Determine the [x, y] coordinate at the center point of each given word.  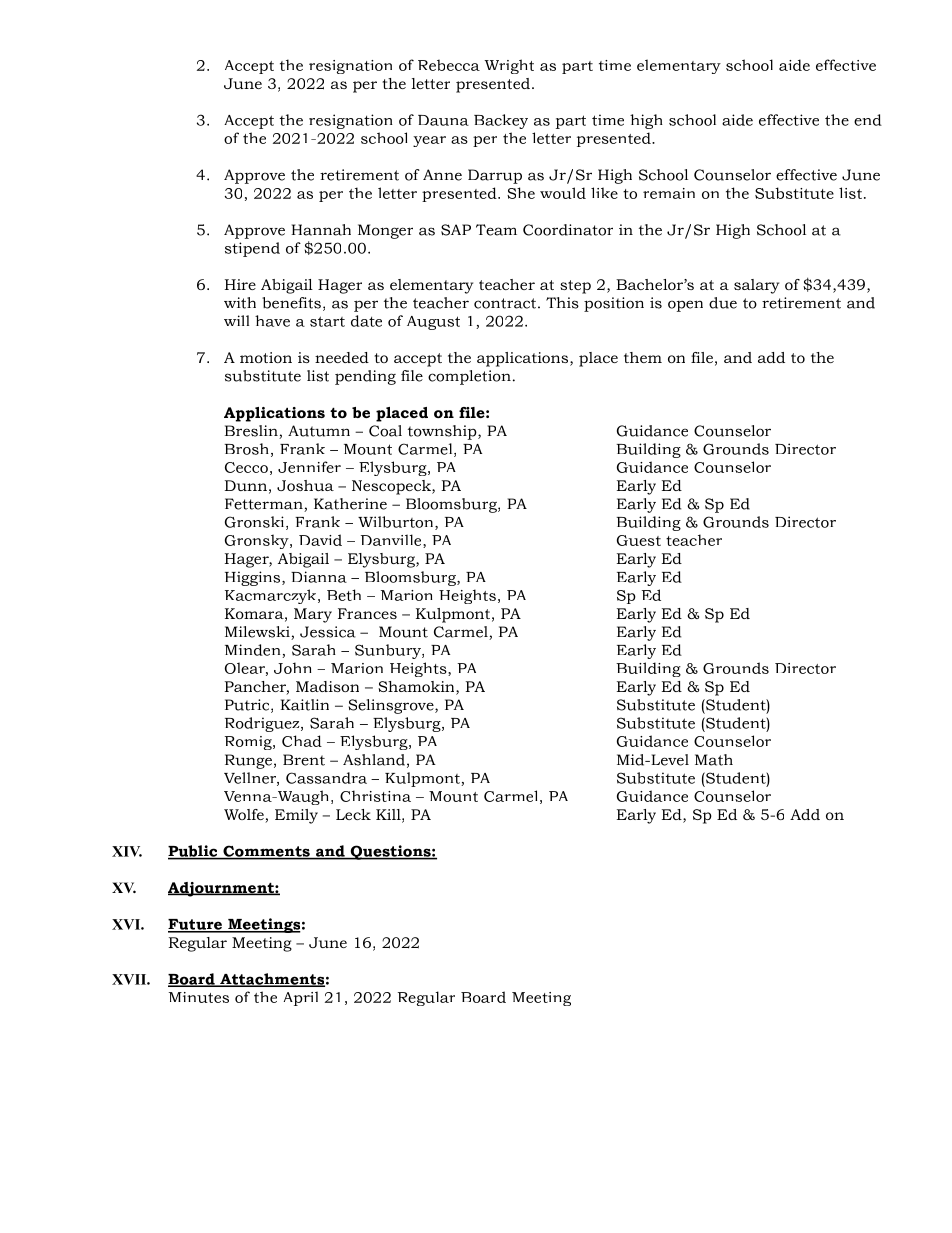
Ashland [374, 760]
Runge [248, 761]
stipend [252, 249]
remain [669, 193]
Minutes [199, 997]
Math [714, 760]
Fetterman [265, 505]
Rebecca [449, 65]
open [685, 306]
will [236, 320]
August [433, 323]
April [301, 998]
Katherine [350, 504]
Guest [639, 540]
